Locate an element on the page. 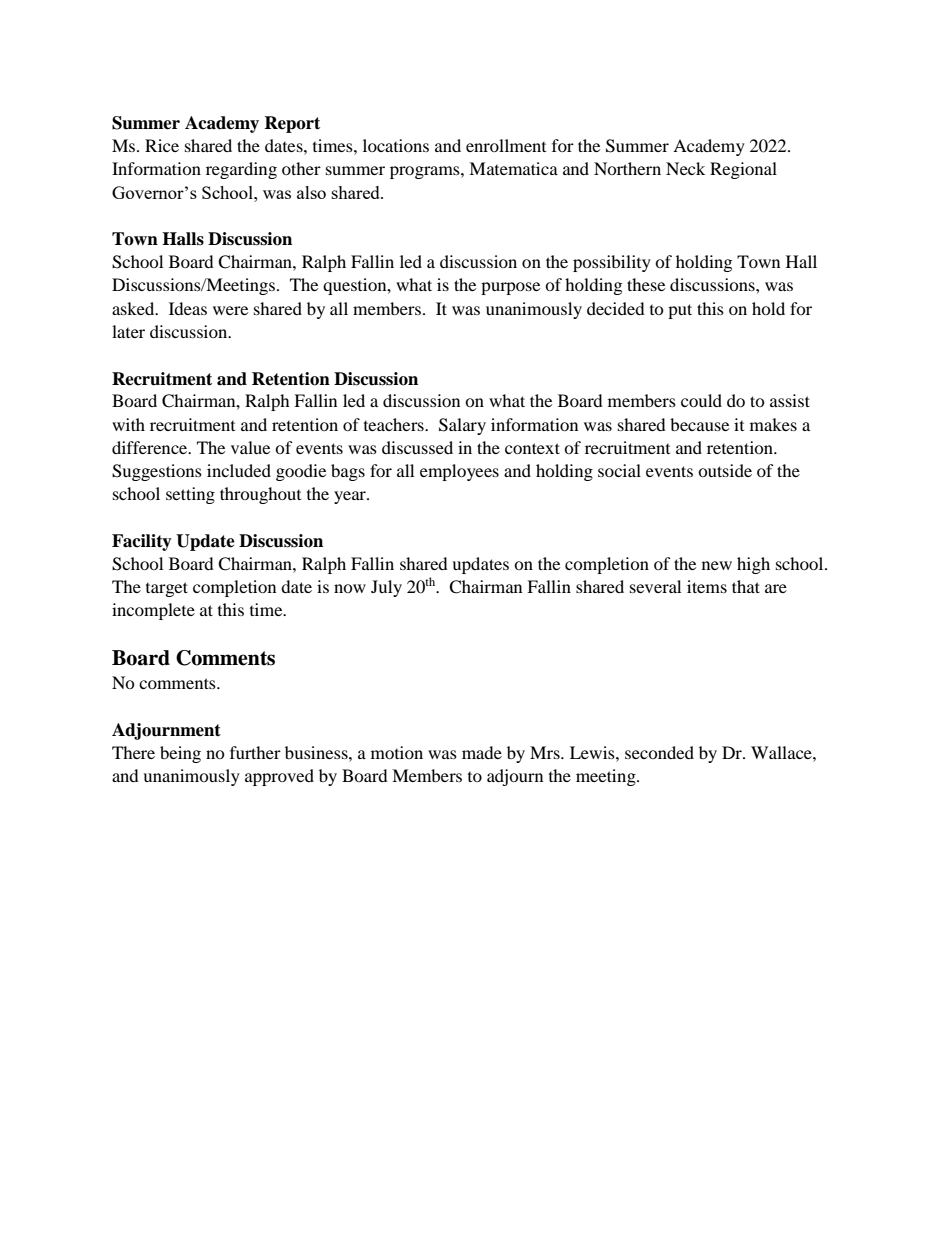 Image resolution: width=952 pixels, height=1233 pixels. value is located at coordinates (250, 447).
